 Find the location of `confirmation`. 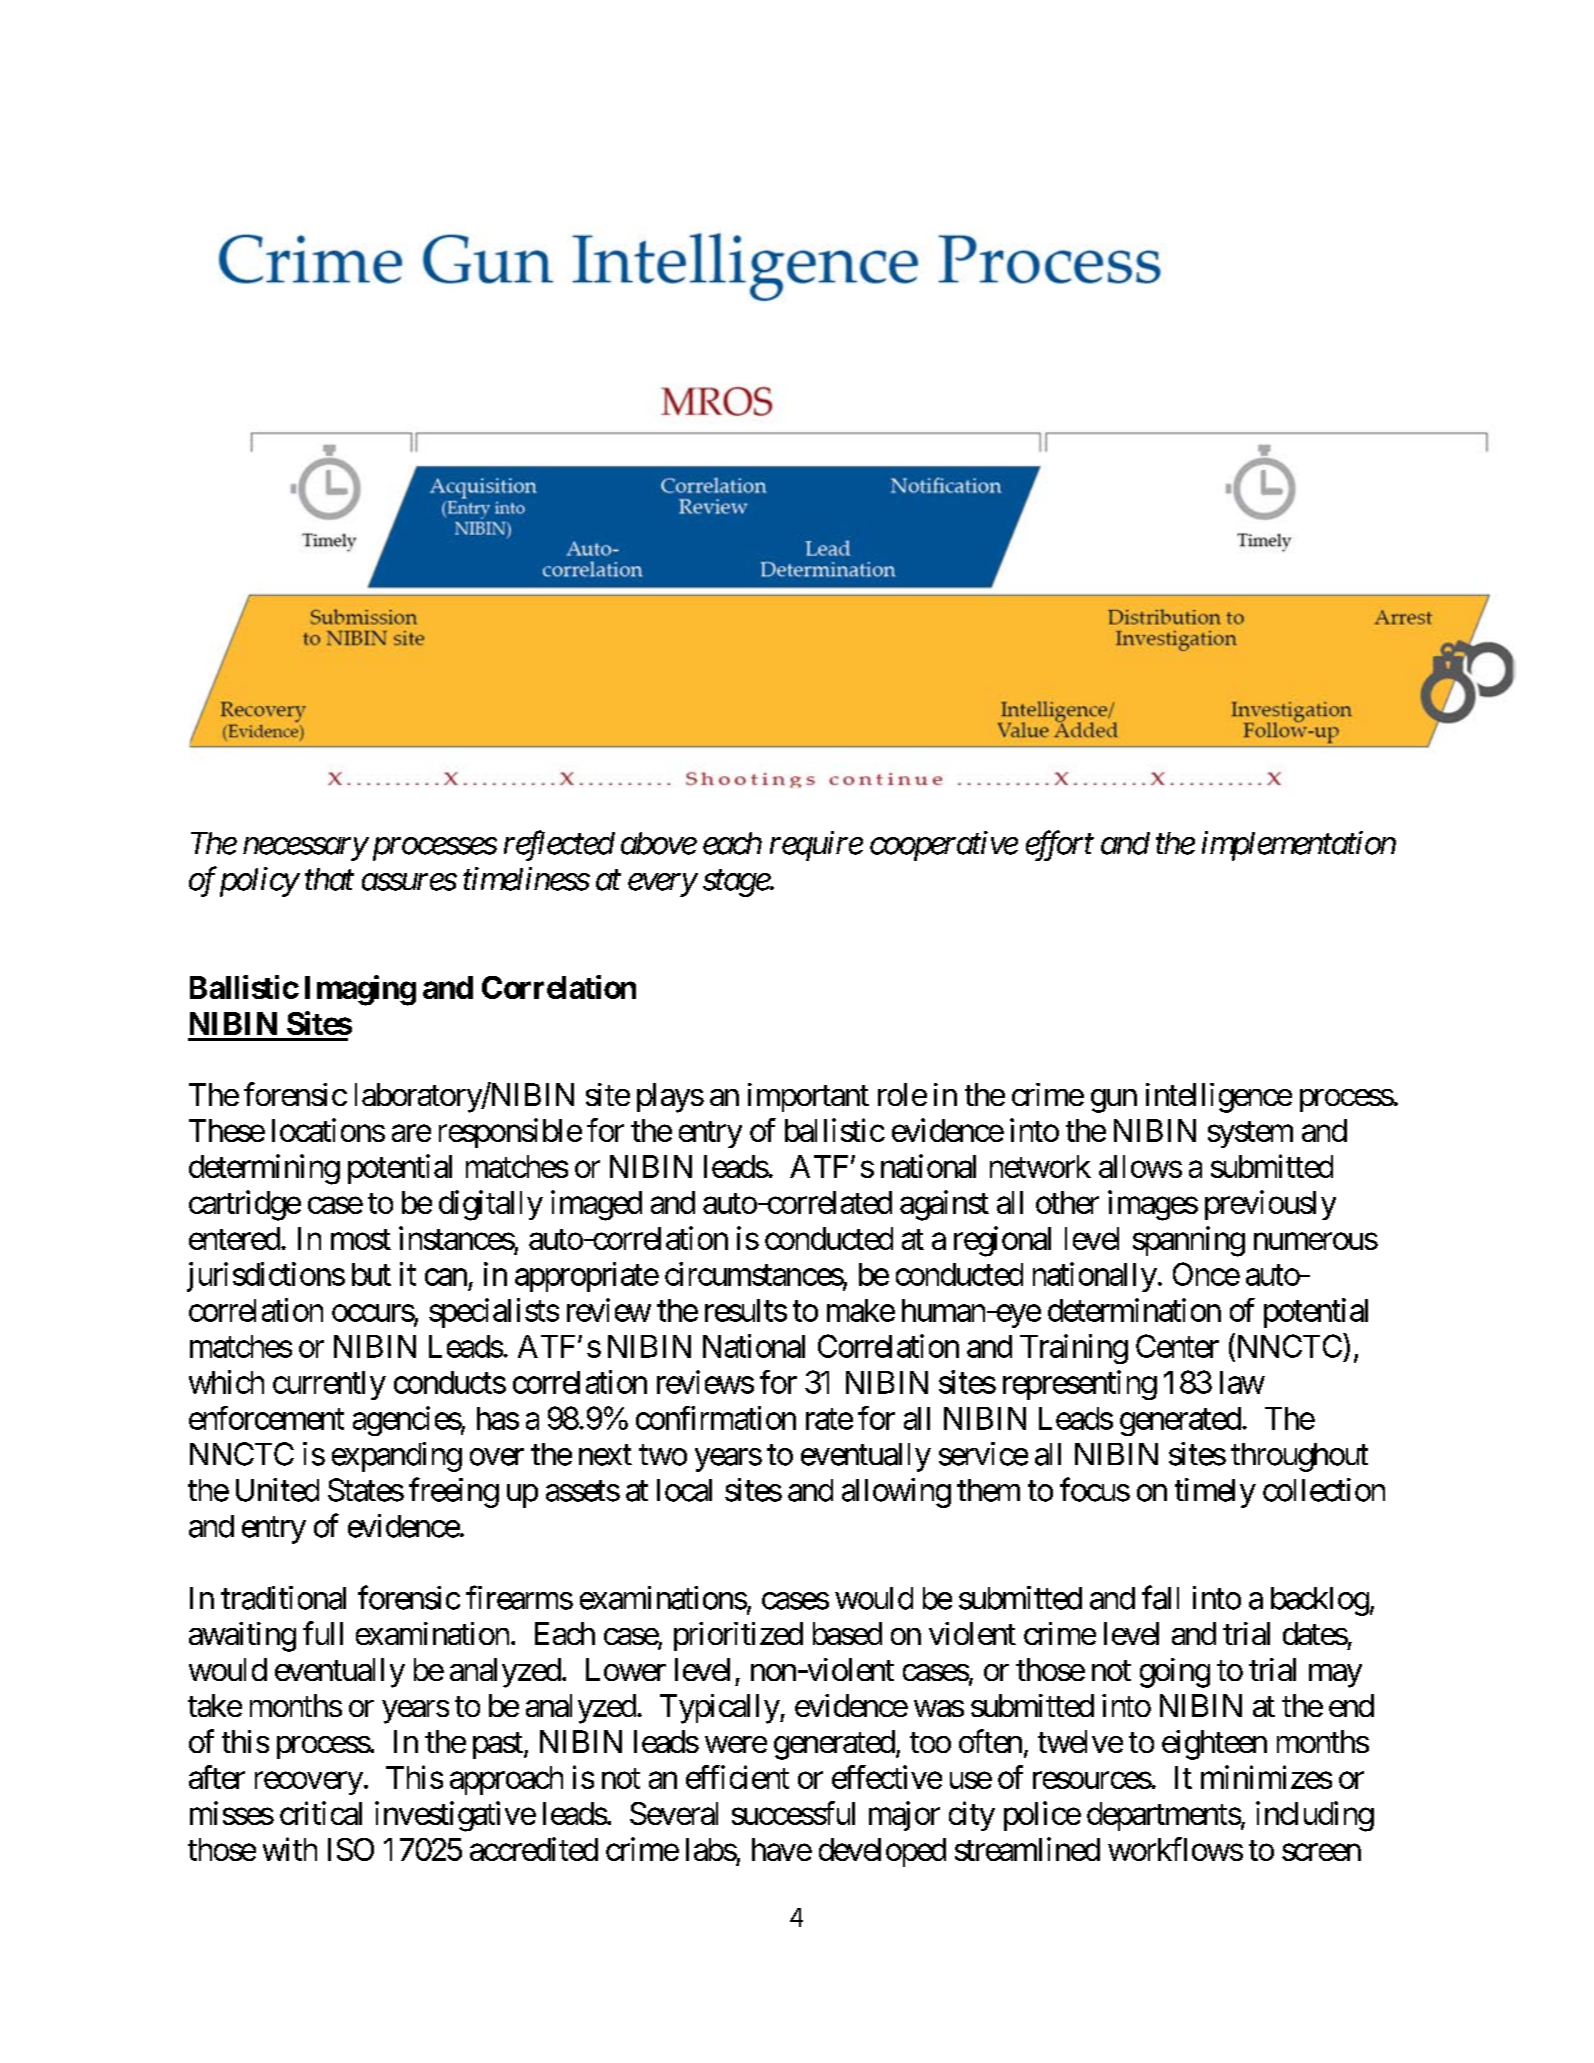

confirmation is located at coordinates (716, 1418).
